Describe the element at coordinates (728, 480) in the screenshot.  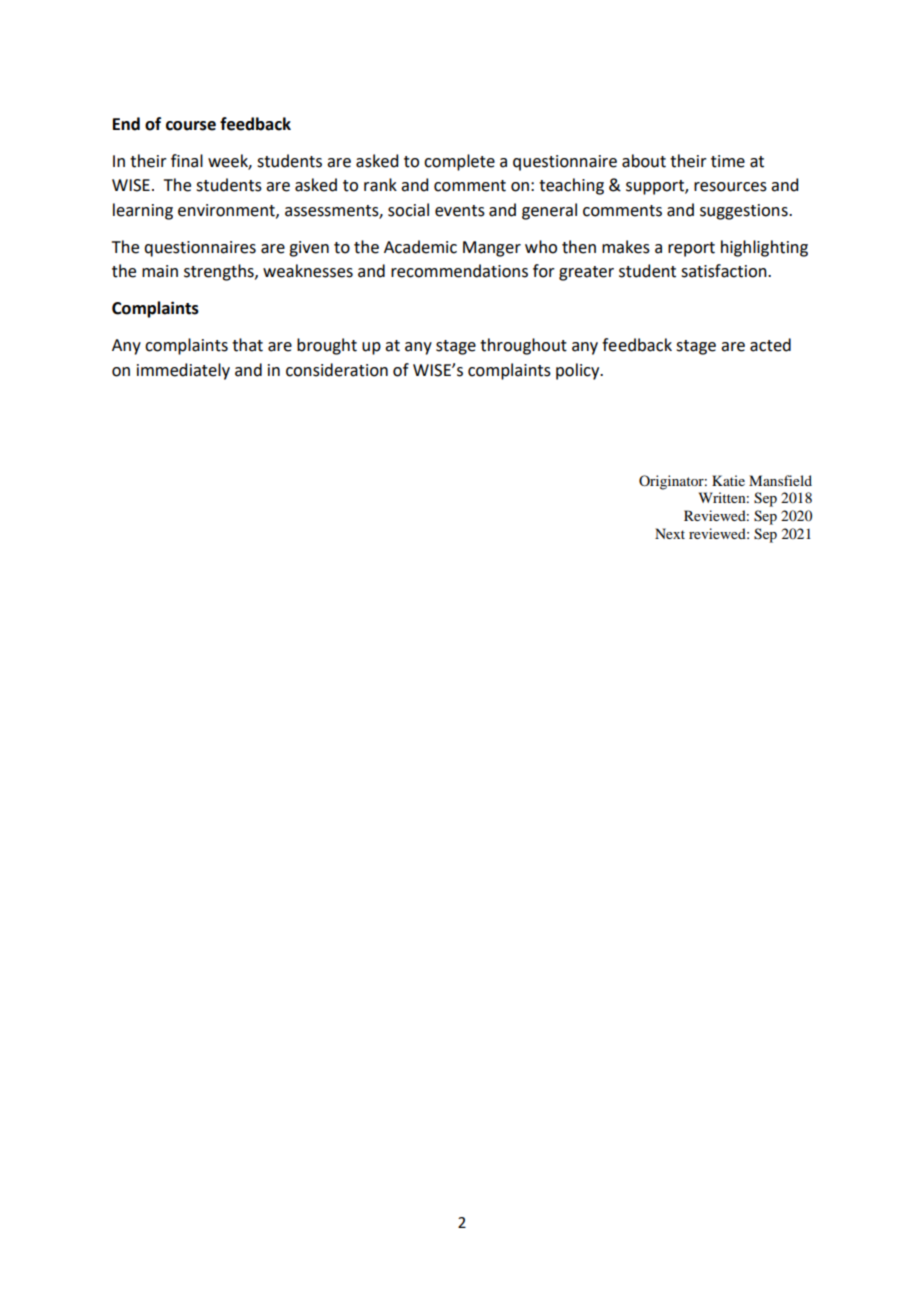
I see `Katie` at that location.
